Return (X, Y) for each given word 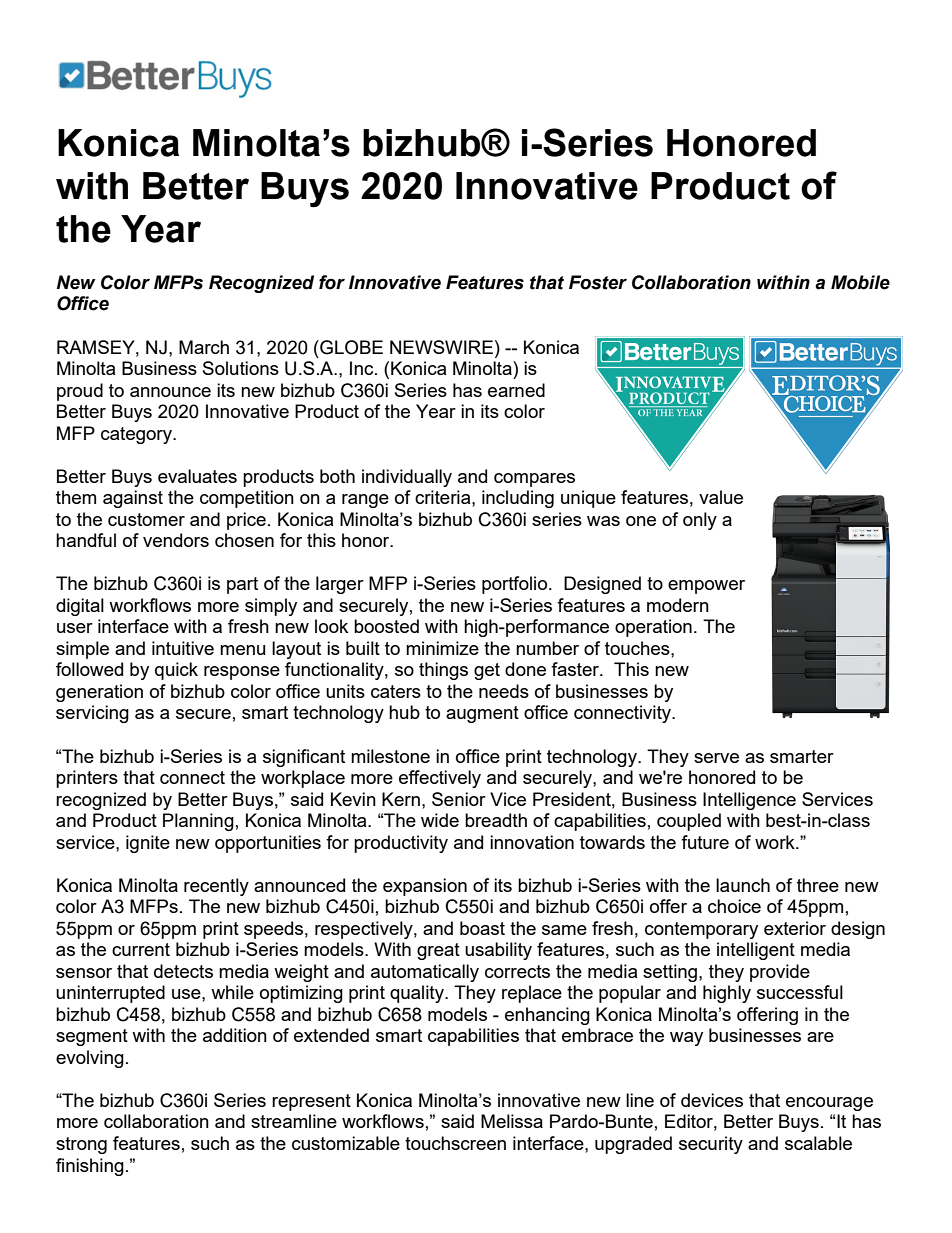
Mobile (860, 282)
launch (743, 885)
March (204, 347)
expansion (425, 887)
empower (706, 587)
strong (81, 1145)
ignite (148, 844)
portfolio (516, 585)
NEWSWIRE (441, 347)
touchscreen (455, 1143)
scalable (818, 1143)
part (242, 585)
